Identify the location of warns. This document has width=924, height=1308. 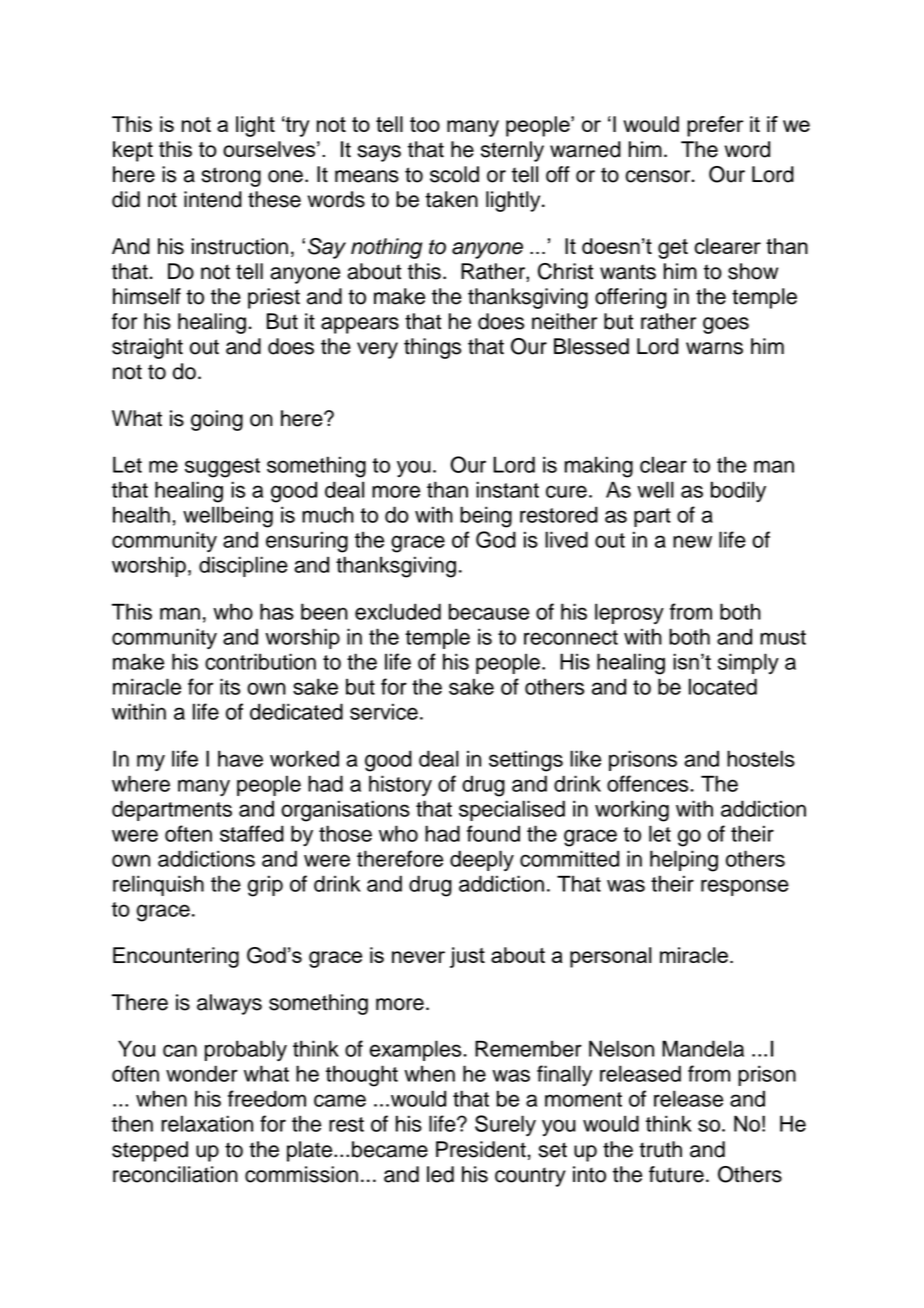
(714, 348).
